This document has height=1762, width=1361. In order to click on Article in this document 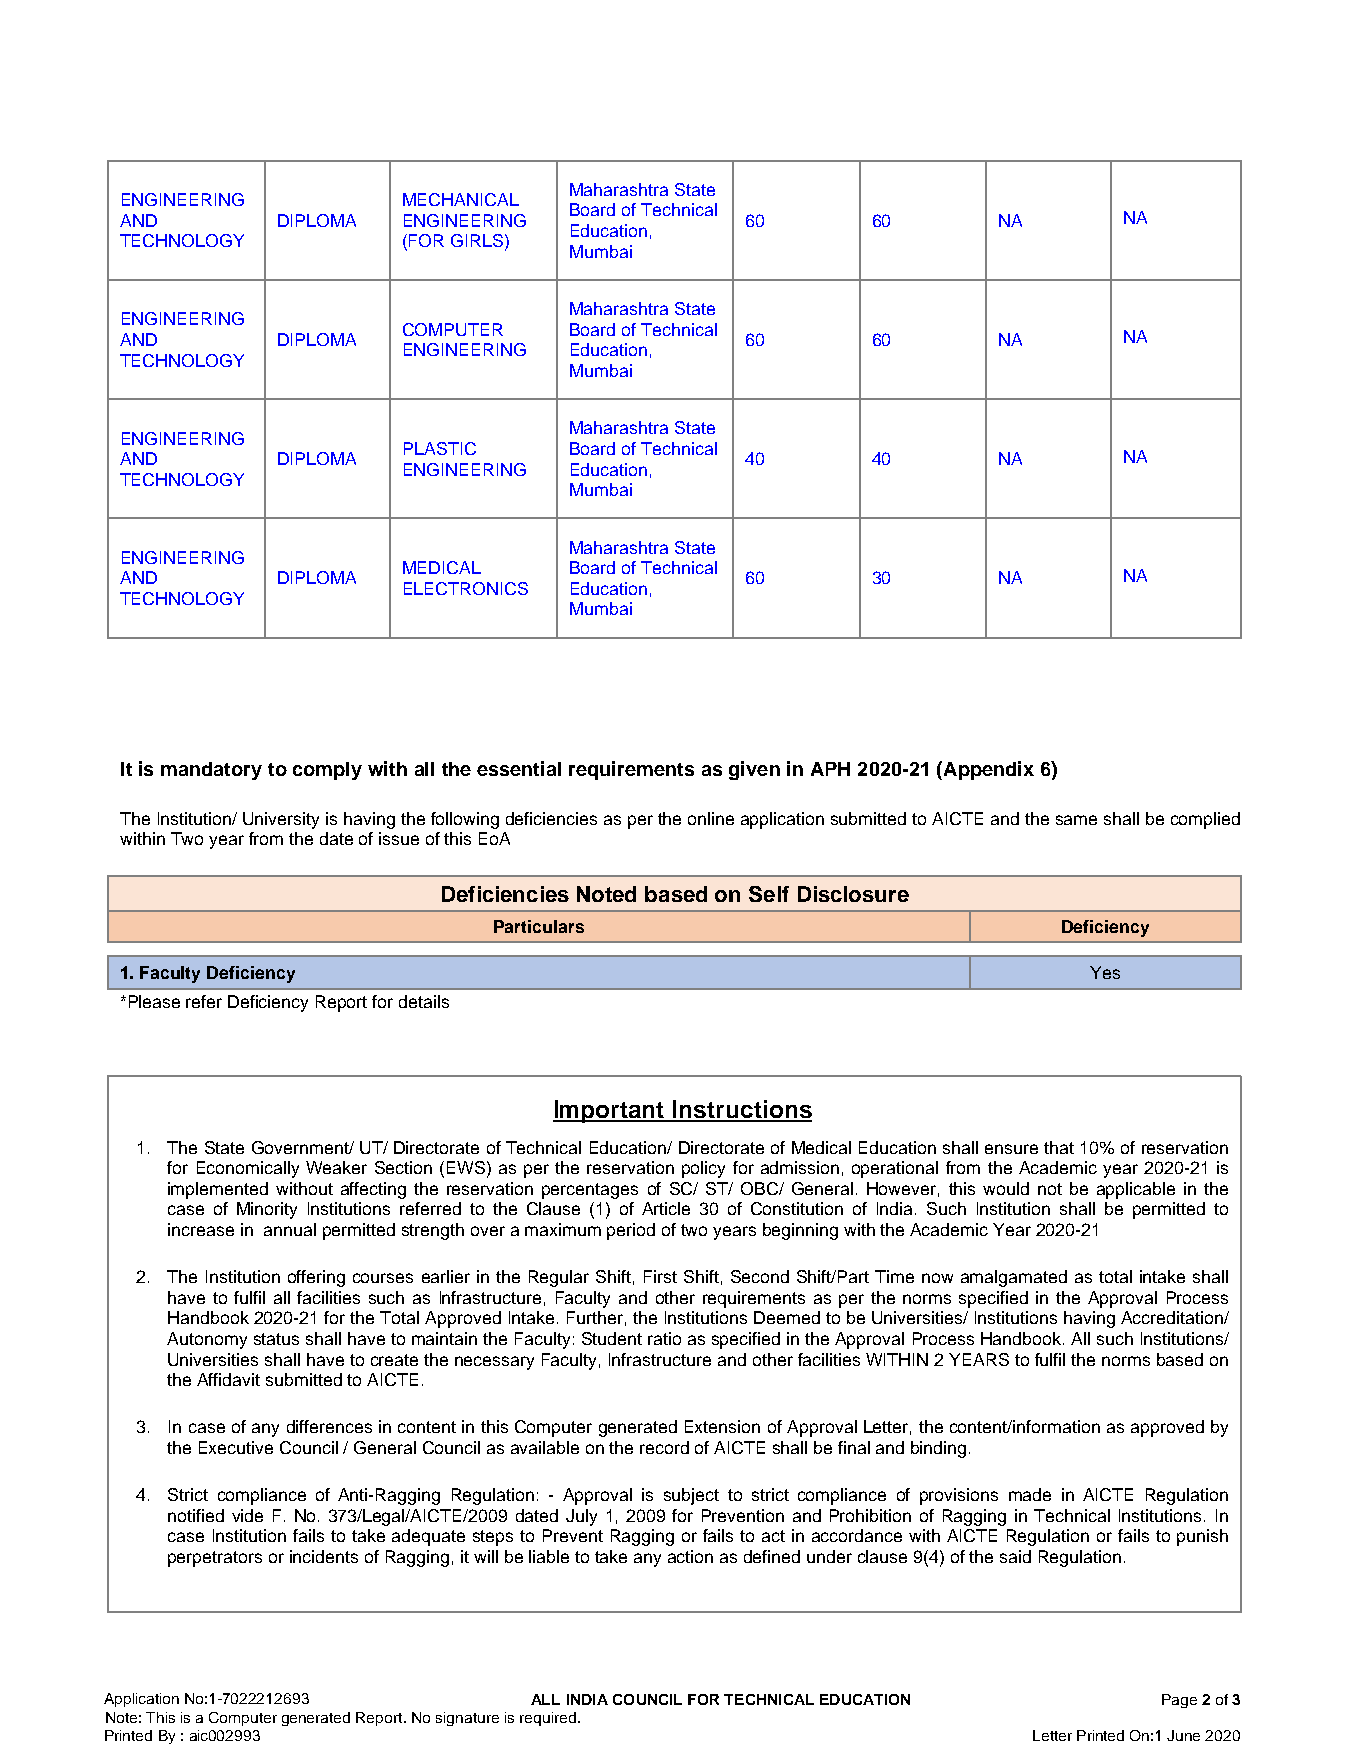, I will do `click(666, 1208)`.
